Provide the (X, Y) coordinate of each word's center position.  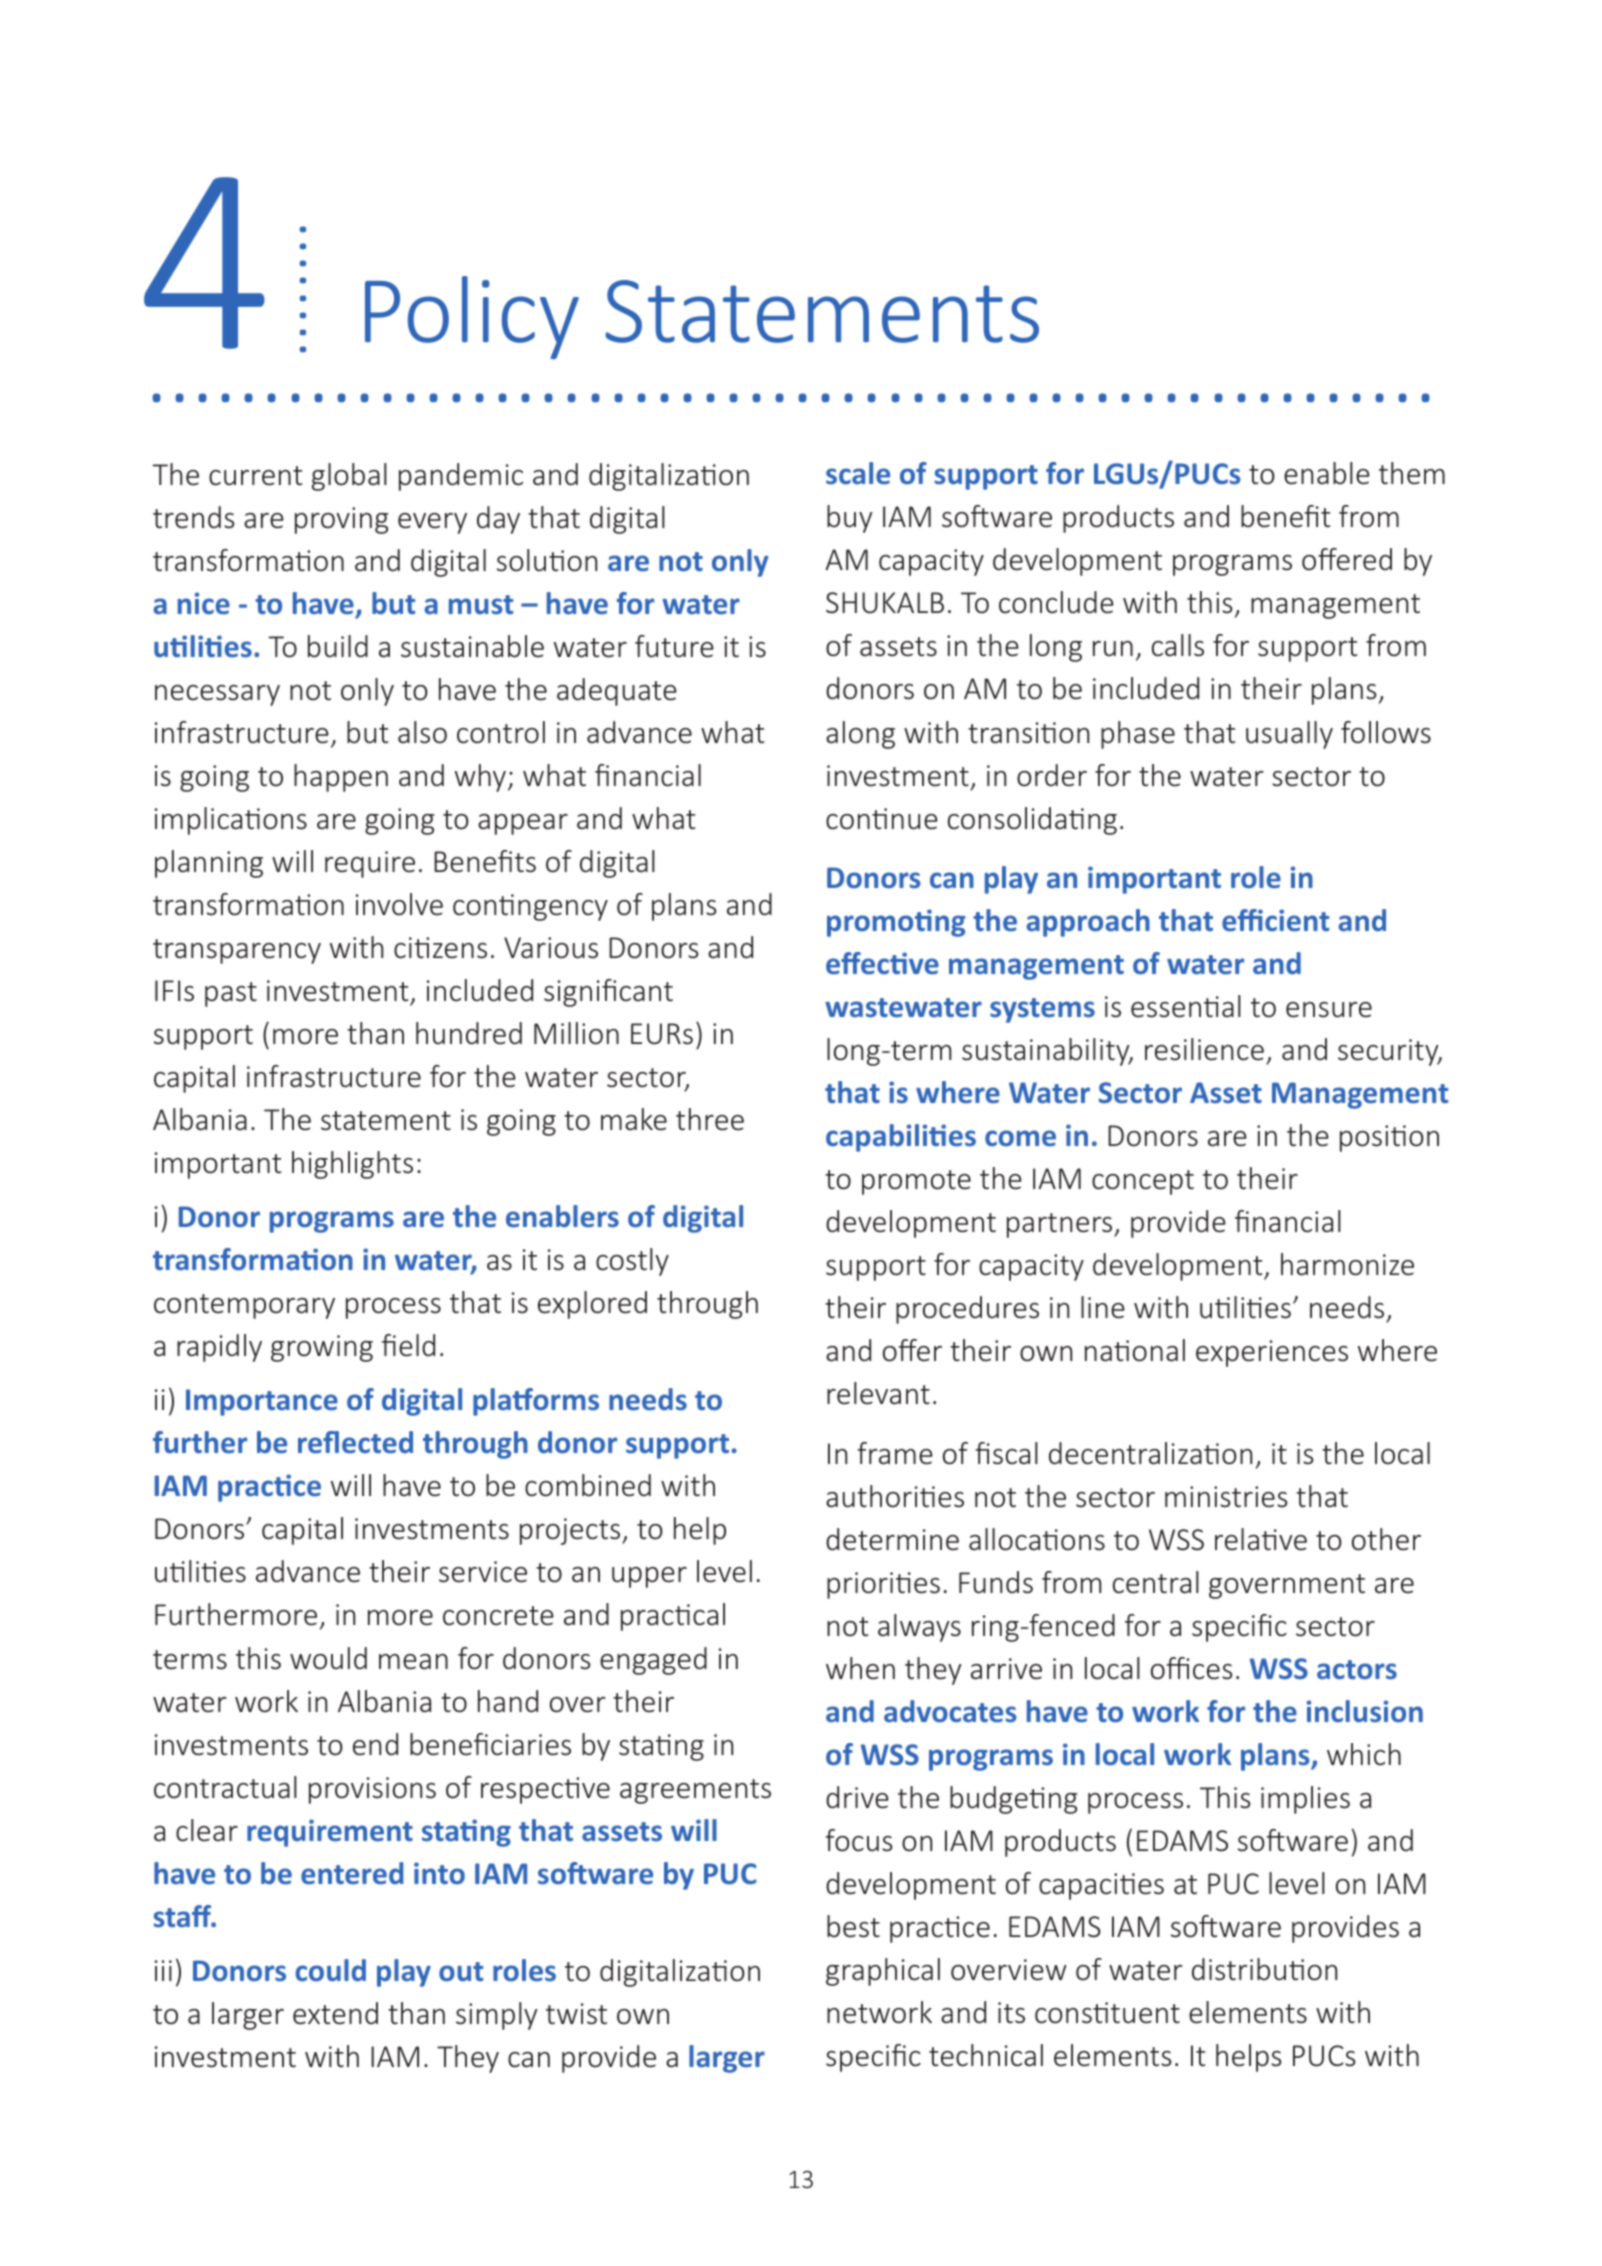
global (349, 477)
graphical (883, 1972)
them (1412, 473)
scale (858, 473)
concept (1143, 1182)
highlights (352, 1165)
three (710, 1119)
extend (335, 2013)
